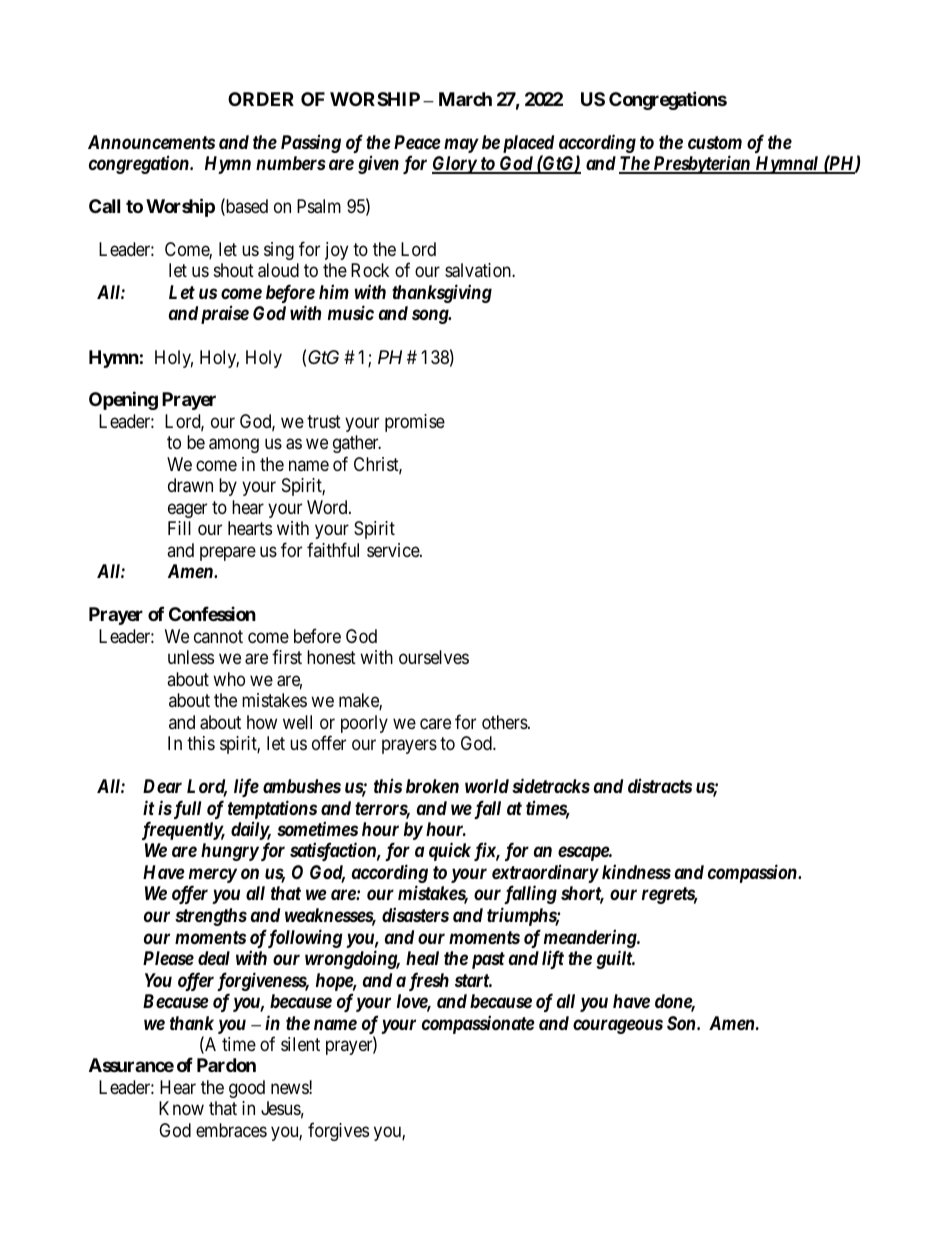 The height and width of the page is (1233, 952). Describe the element at coordinates (417, 142) in the page. I see `Peace` at that location.
